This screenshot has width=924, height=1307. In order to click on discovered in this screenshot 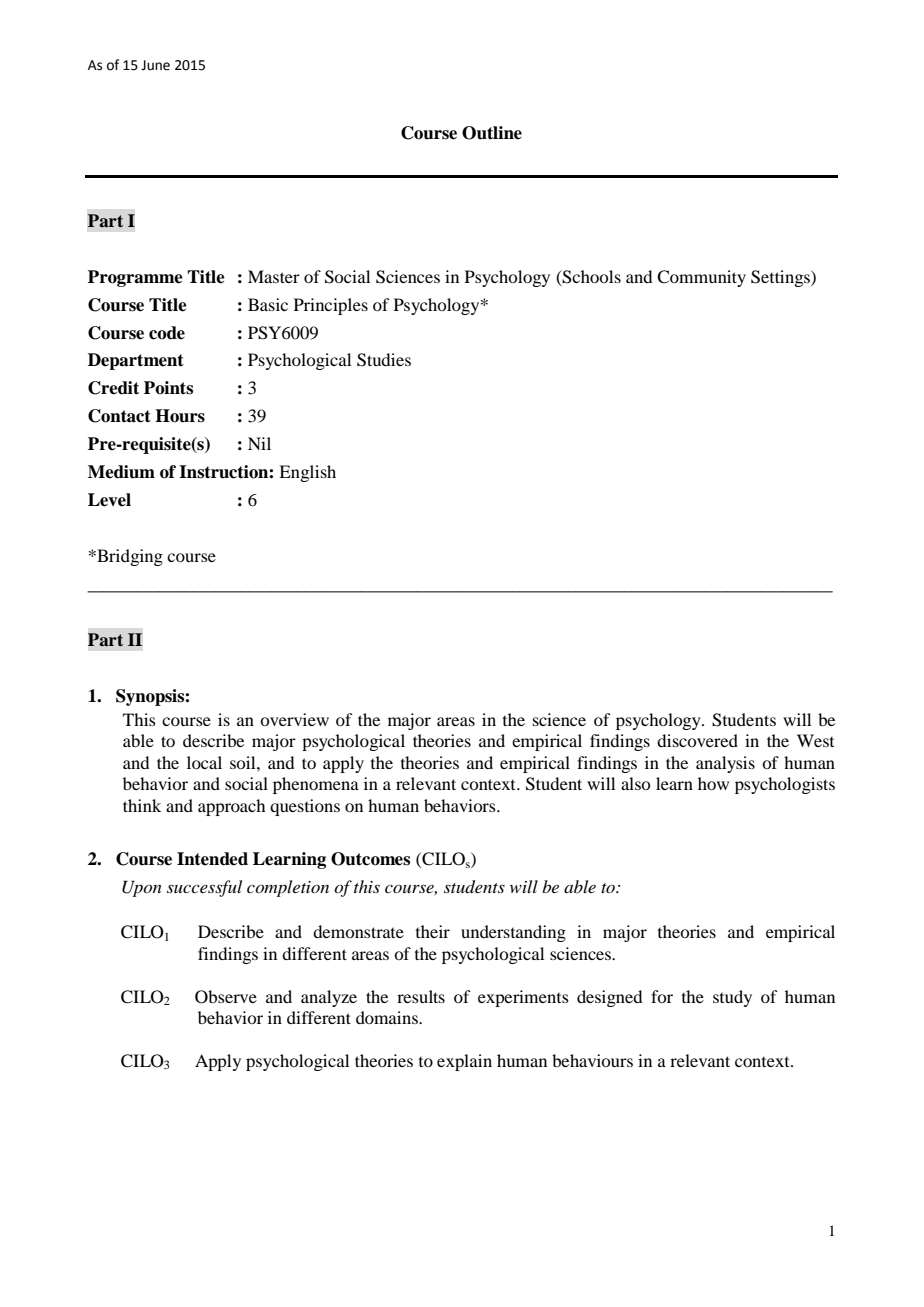, I will do `click(697, 740)`.
